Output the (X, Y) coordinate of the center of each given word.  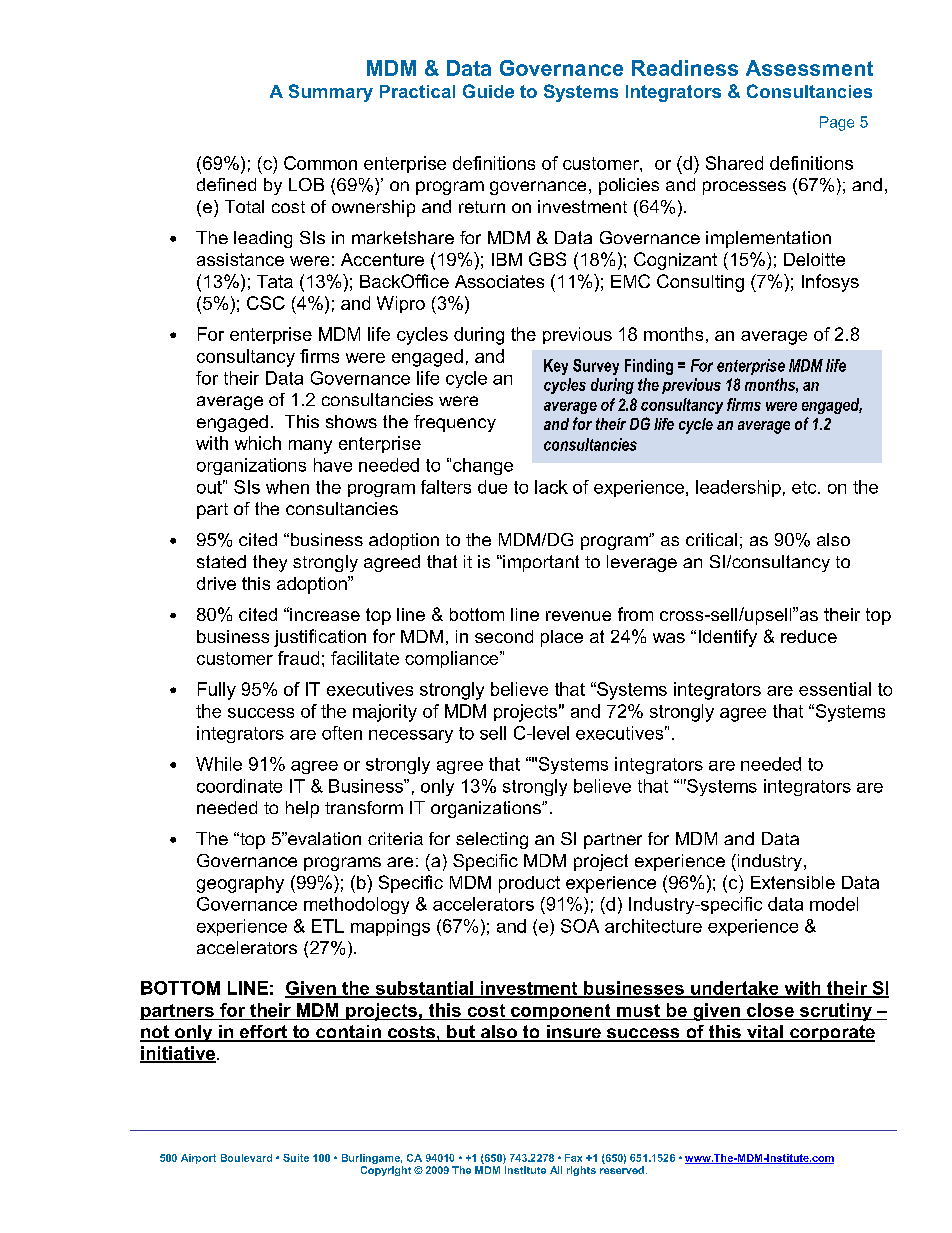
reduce (809, 636)
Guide (488, 91)
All (556, 1170)
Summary (331, 93)
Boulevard (246, 1158)
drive (216, 583)
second (504, 636)
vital (765, 1033)
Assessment (809, 68)
